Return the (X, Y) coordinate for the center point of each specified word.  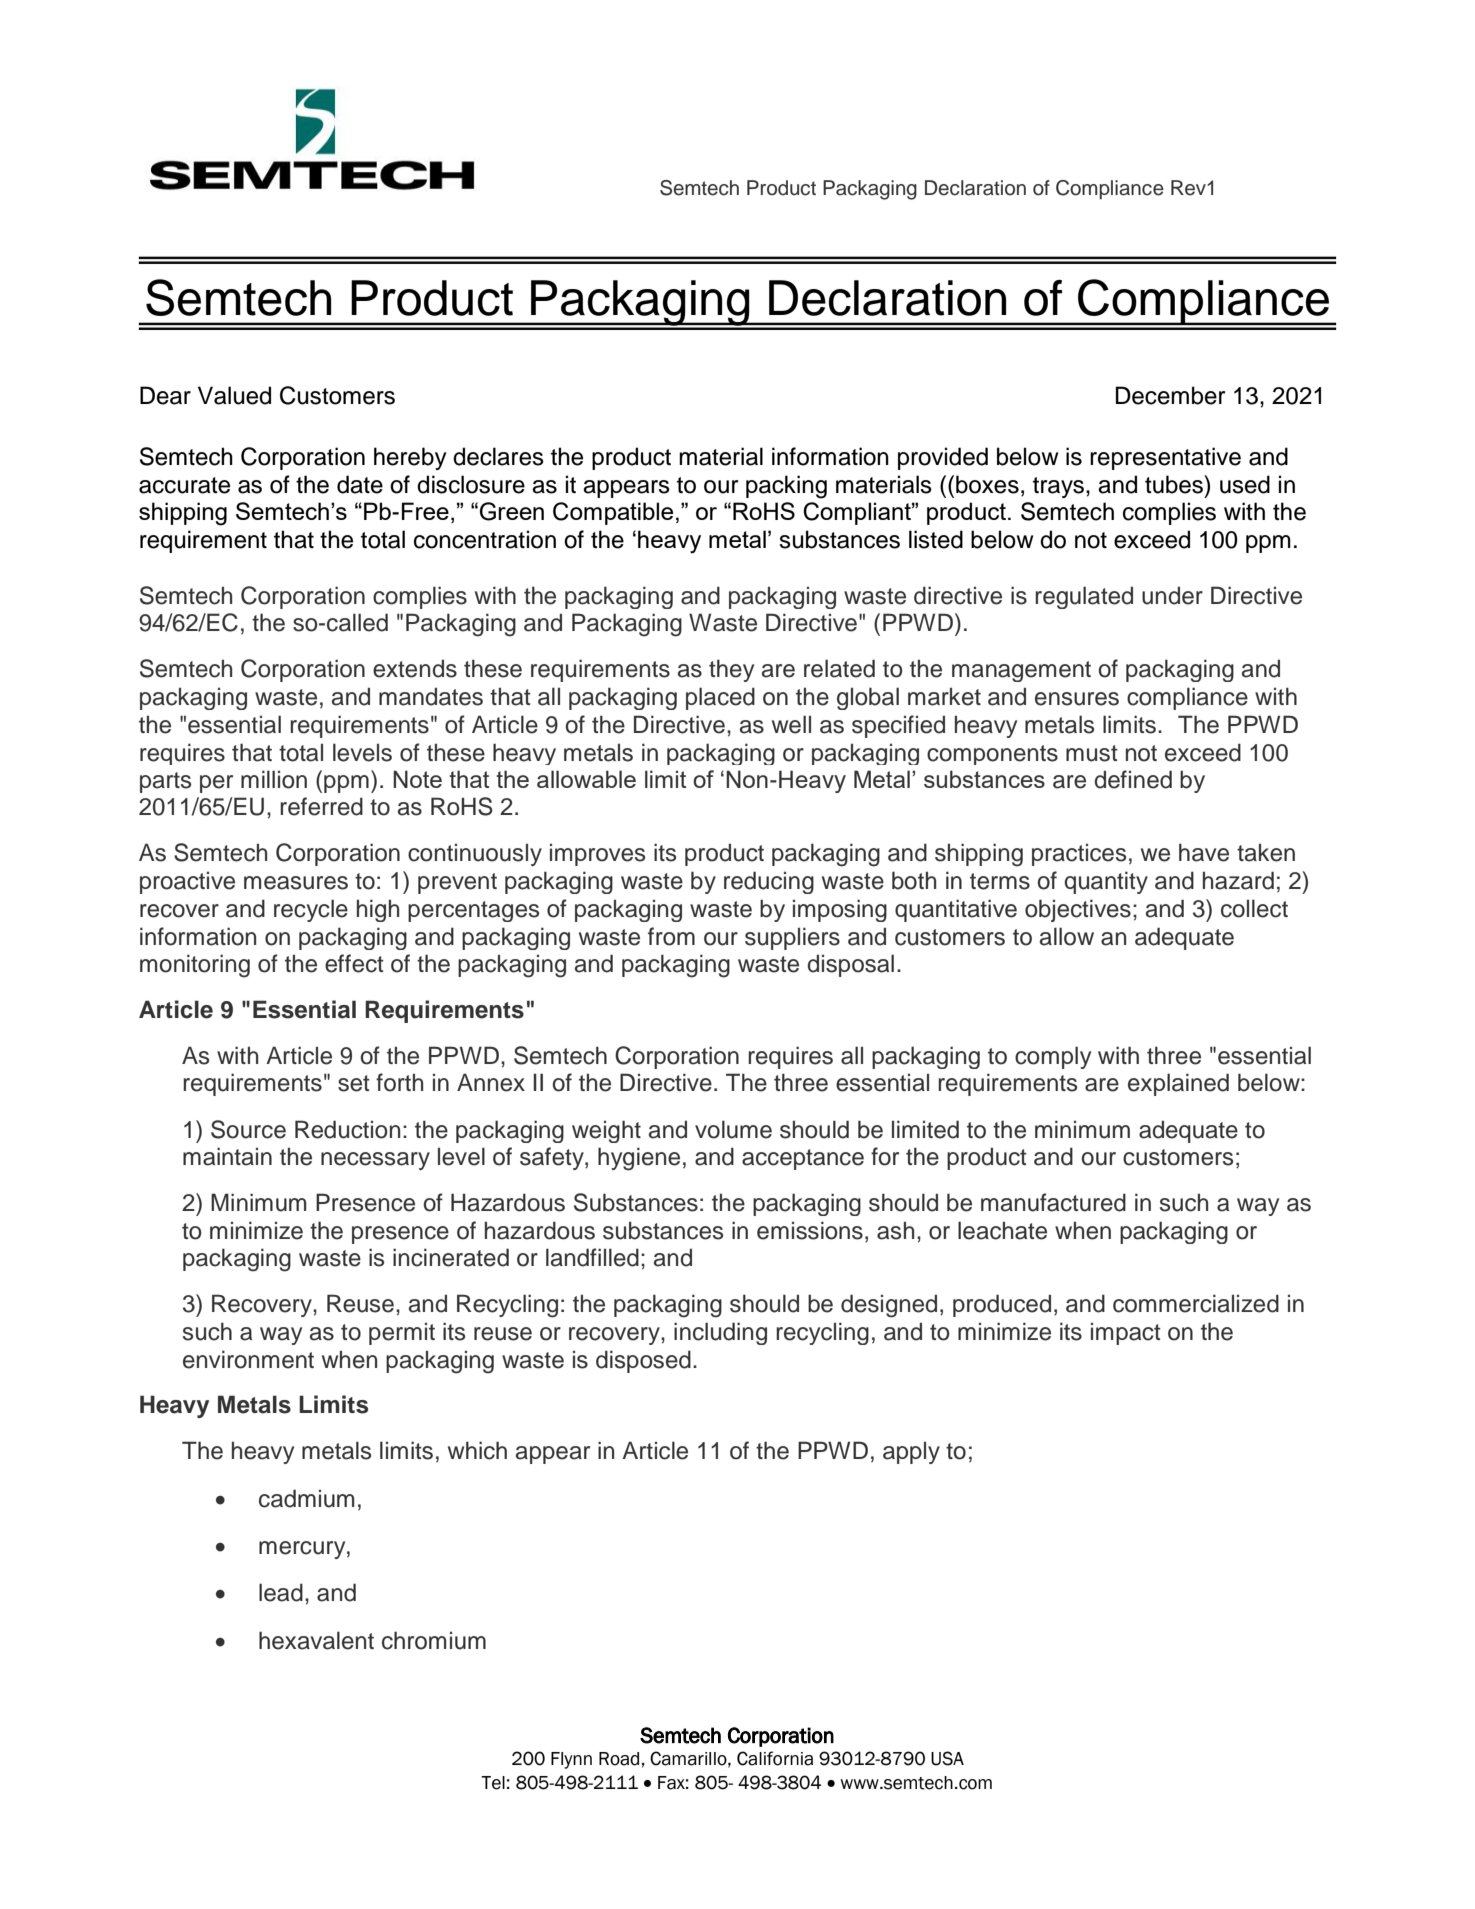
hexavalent (316, 1640)
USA (947, 1758)
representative (1165, 458)
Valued (234, 395)
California (775, 1758)
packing (786, 487)
